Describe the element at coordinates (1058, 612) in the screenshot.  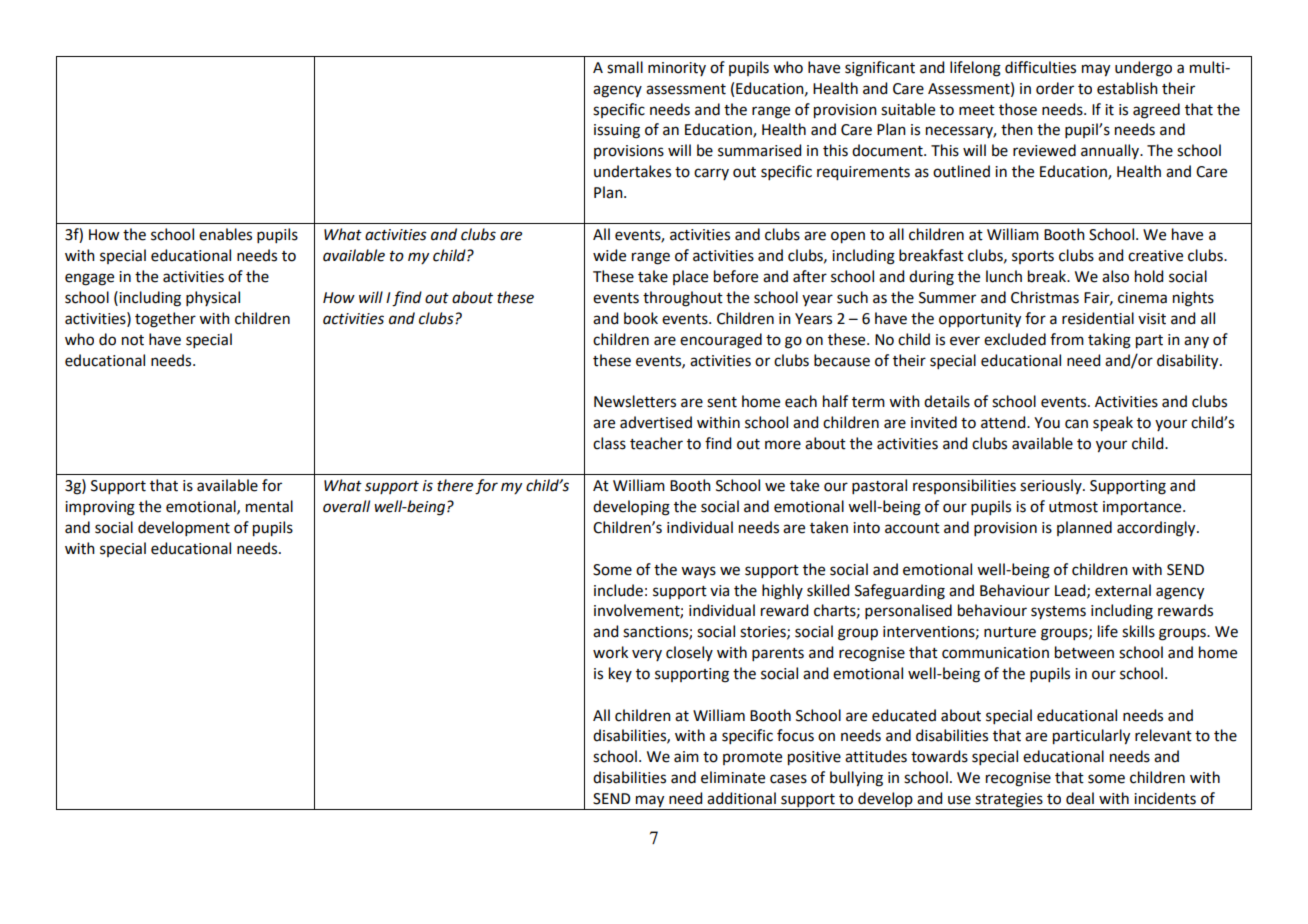
I see `systems` at that location.
